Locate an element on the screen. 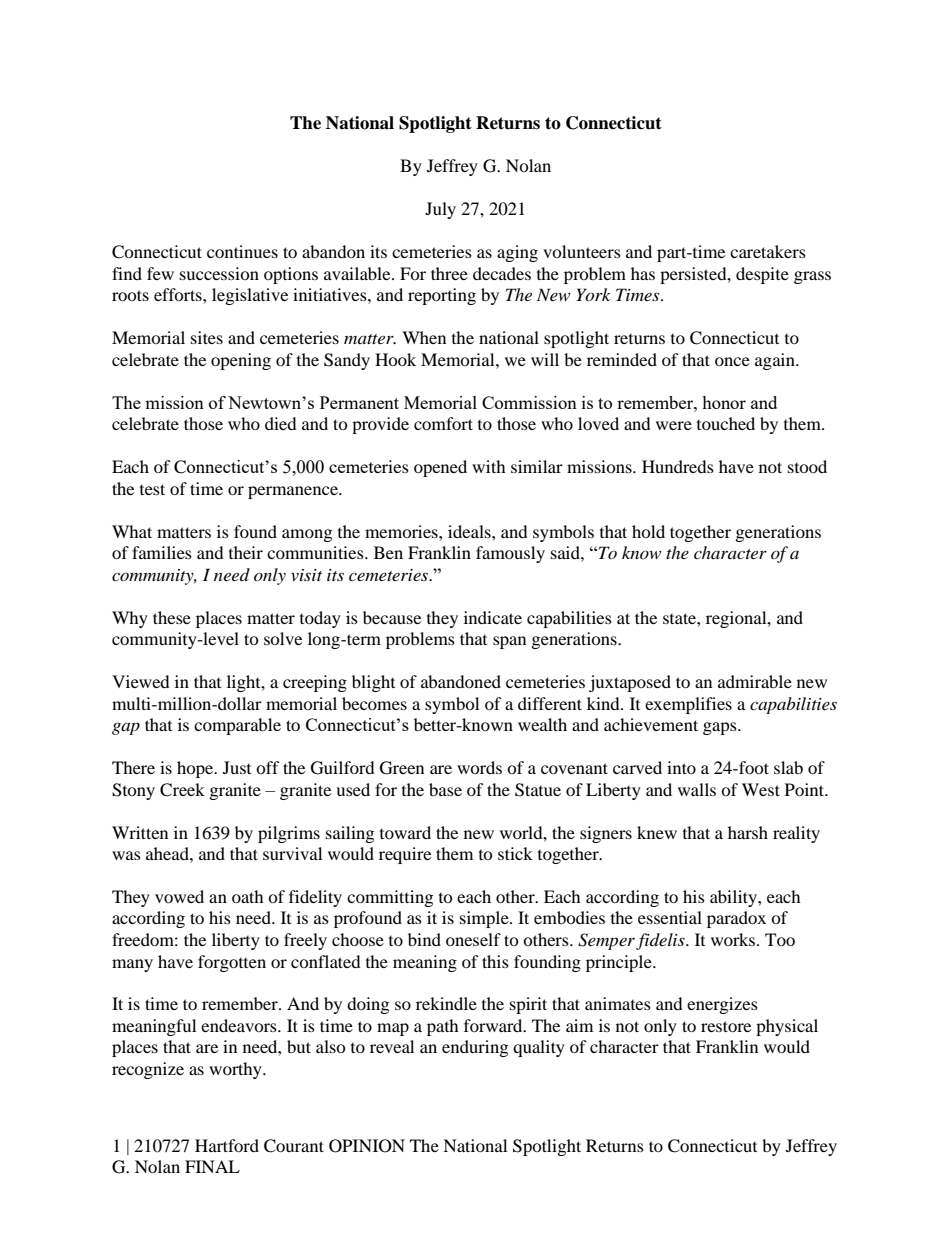 The width and height of the screenshot is (952, 1233). continues is located at coordinates (242, 251).
